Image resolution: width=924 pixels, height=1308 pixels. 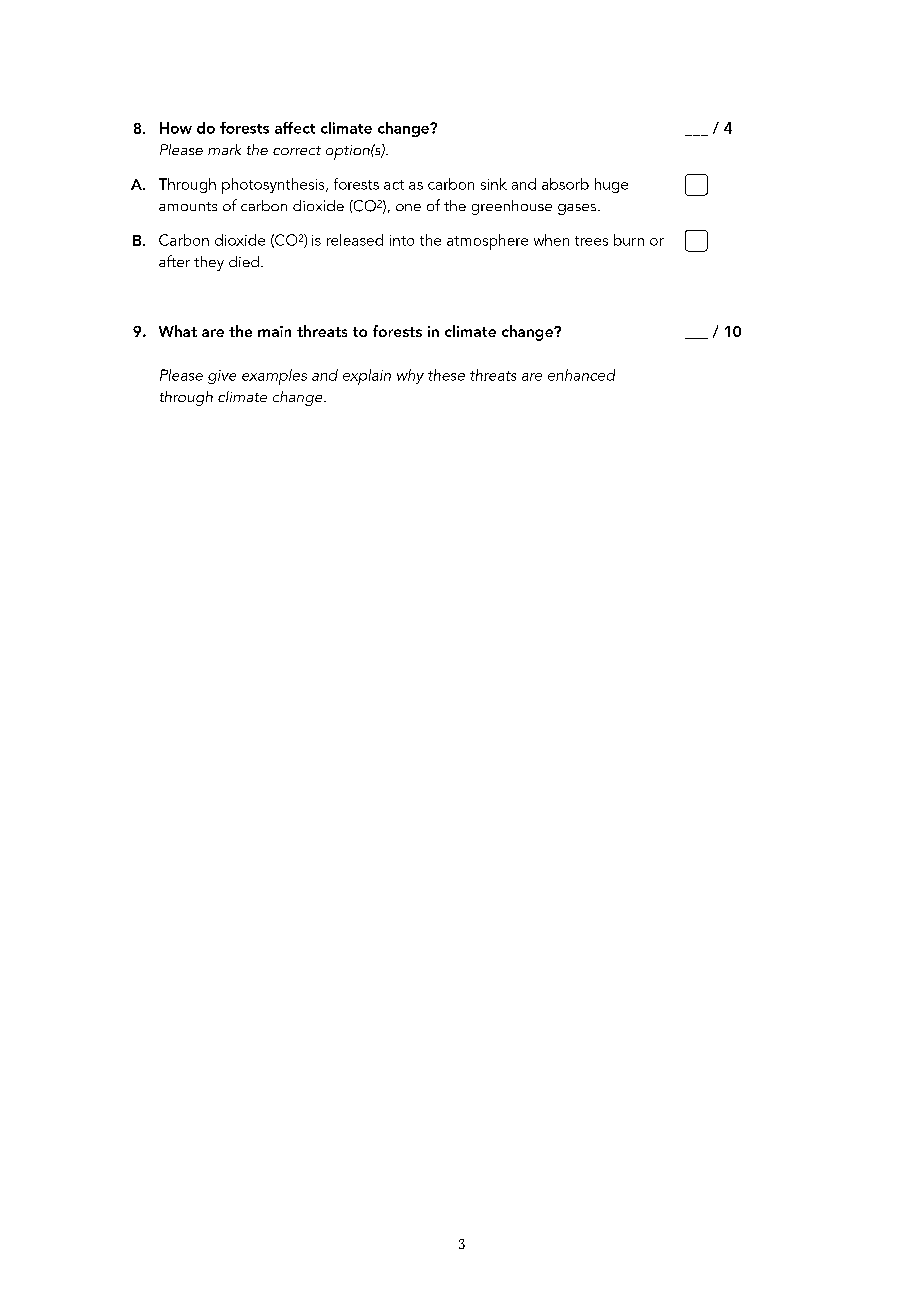 What do you see at coordinates (410, 376) in the document?
I see `why` at bounding box center [410, 376].
